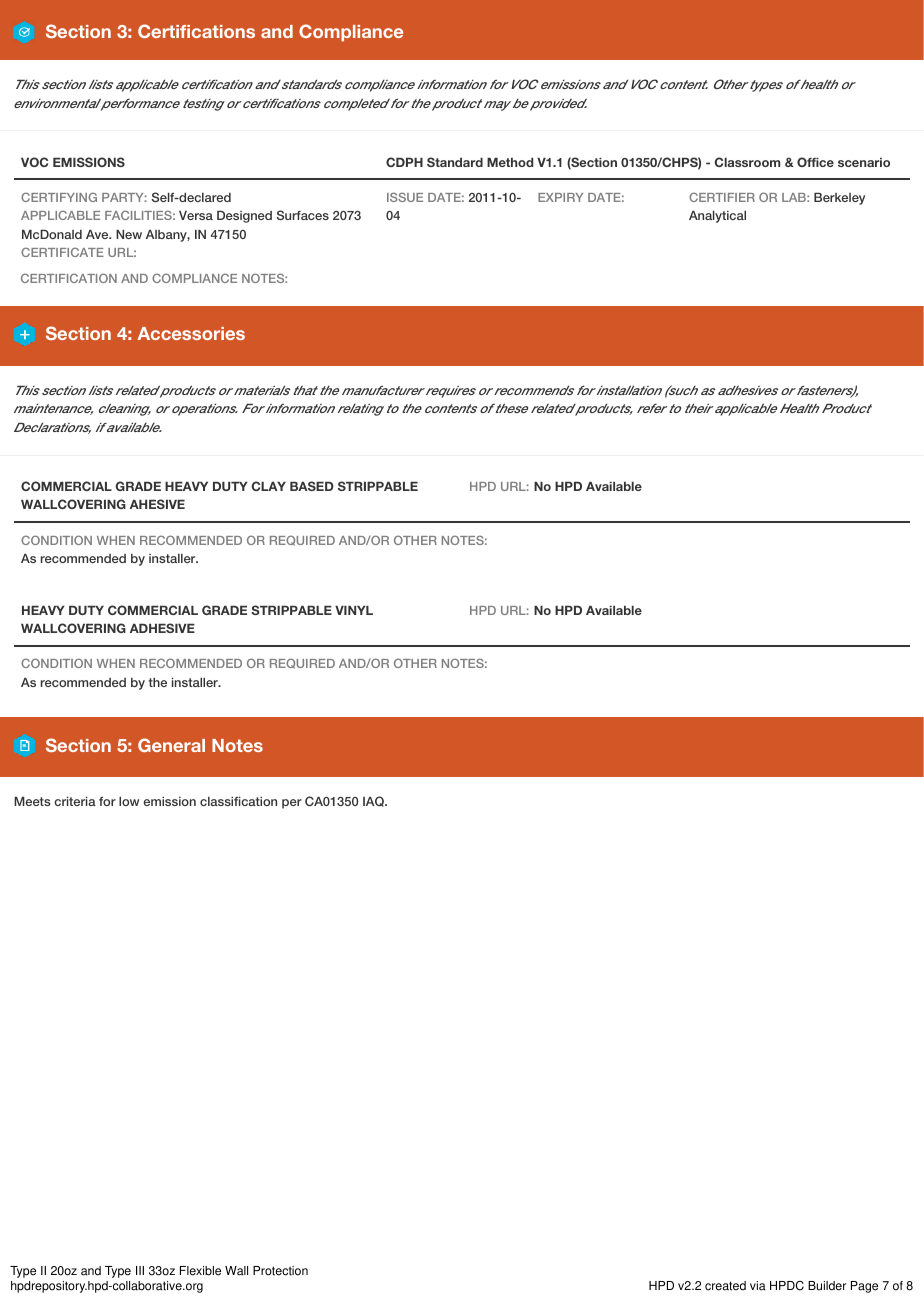  What do you see at coordinates (722, 197) in the page?
I see `CERTIFIER` at bounding box center [722, 197].
